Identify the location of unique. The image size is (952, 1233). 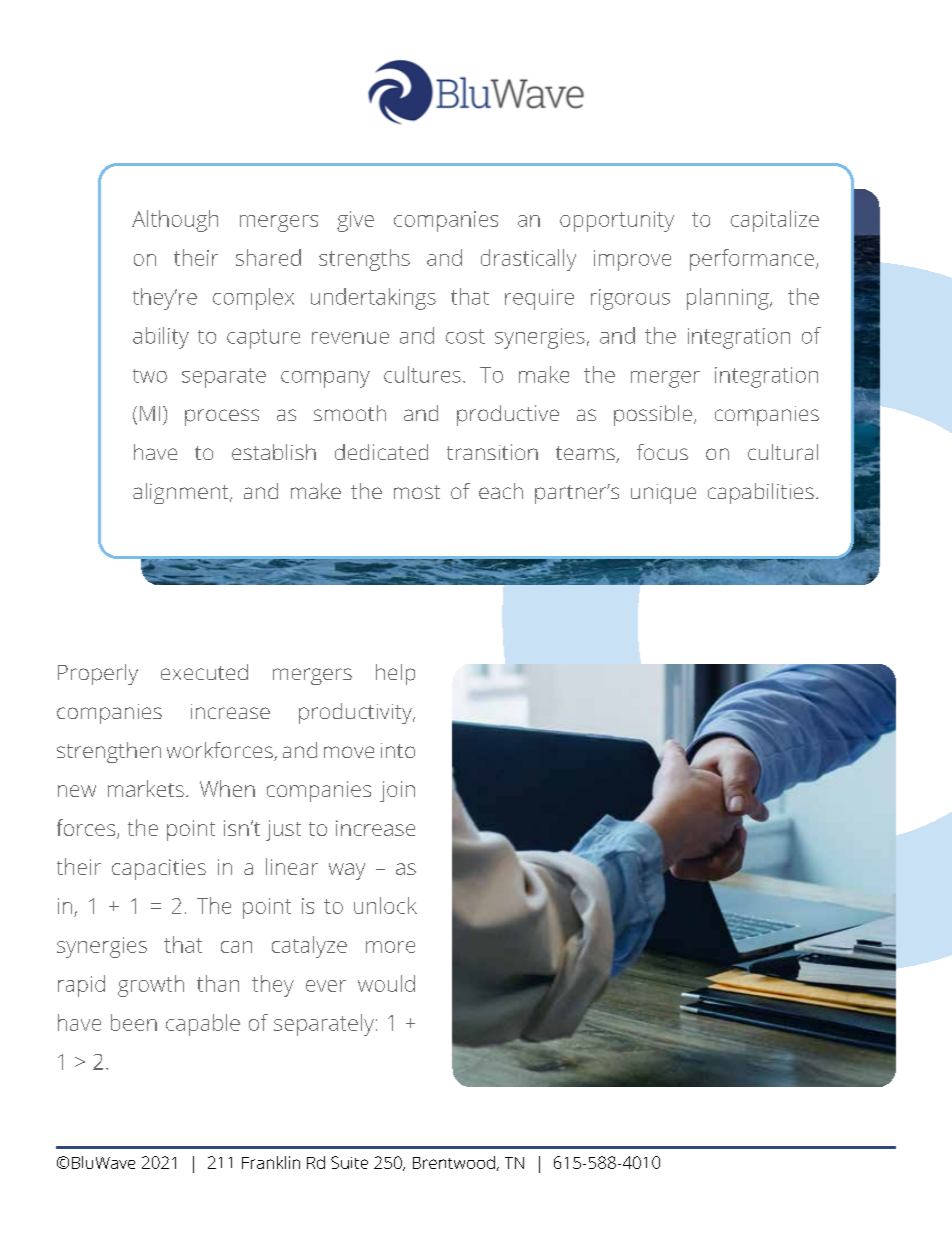
(663, 494).
